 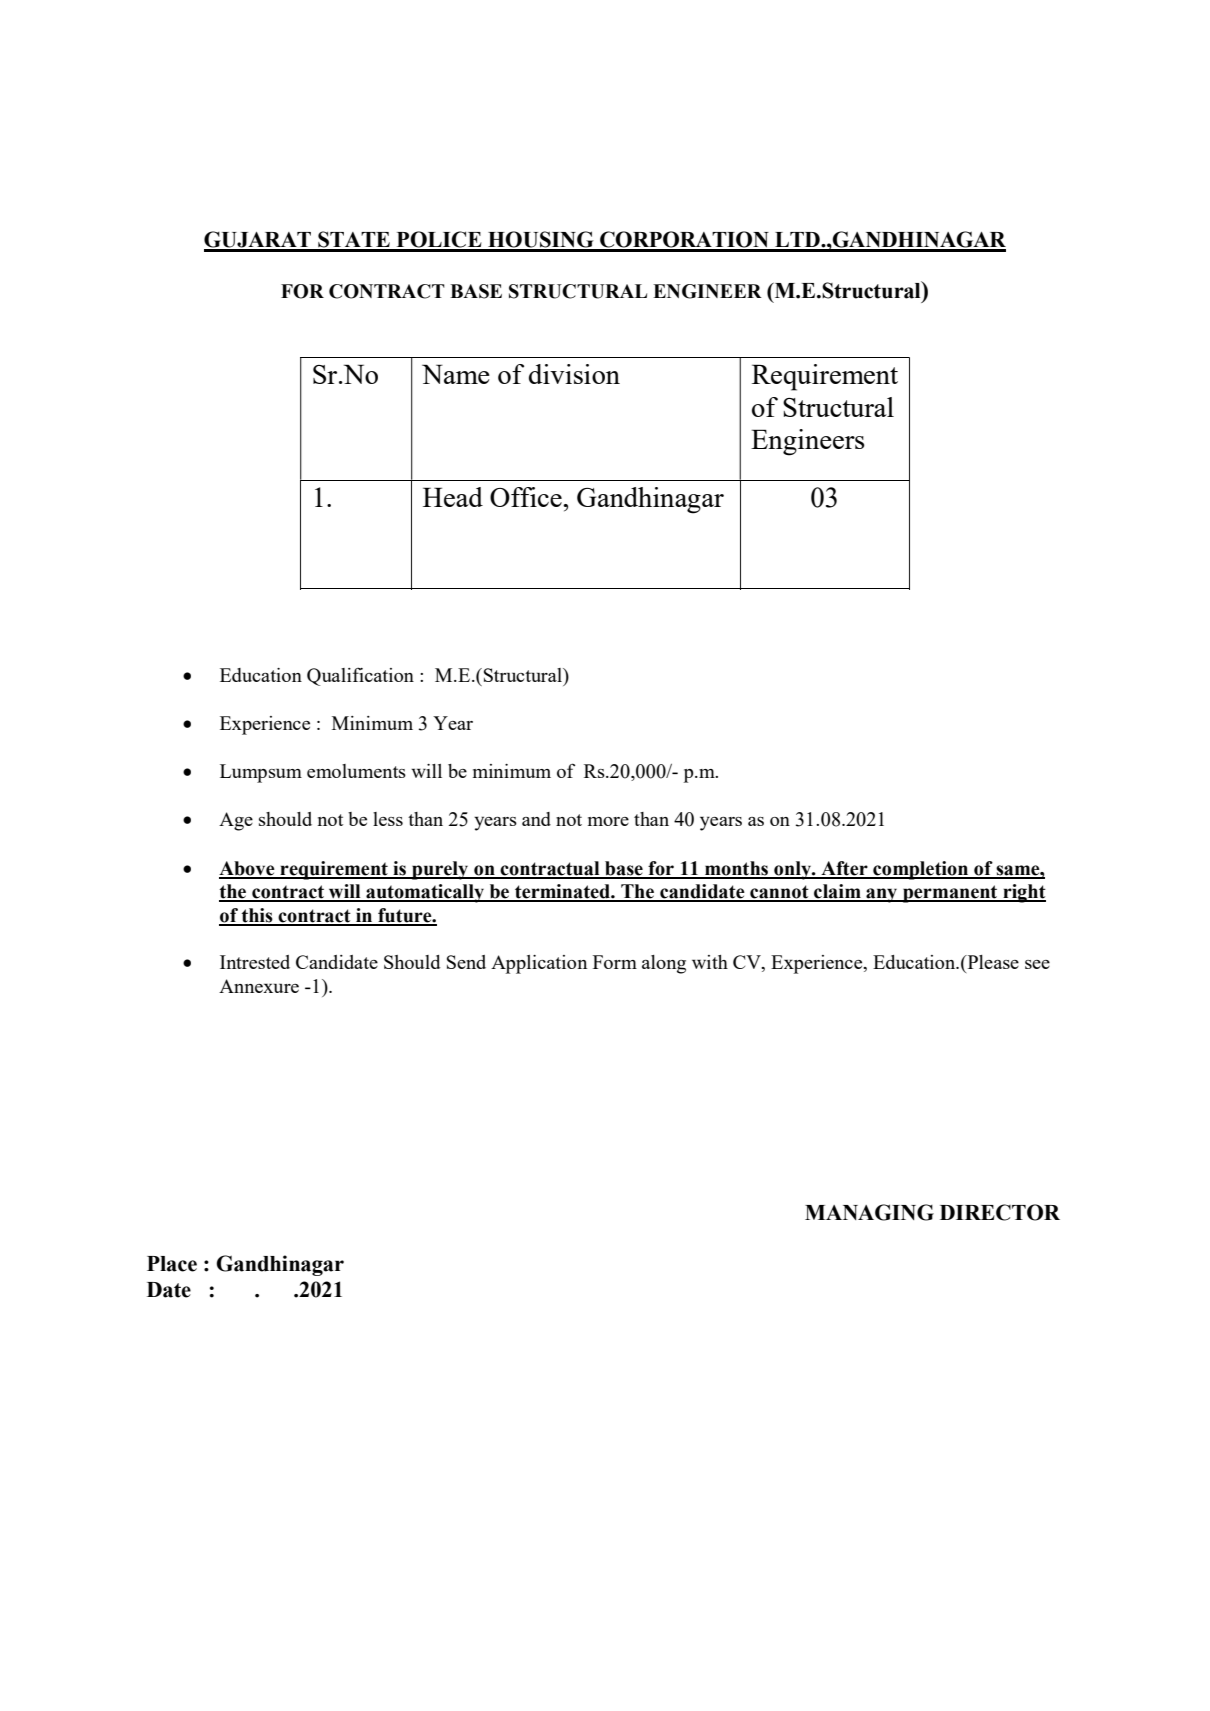 What do you see at coordinates (172, 1264) in the page?
I see `Place` at bounding box center [172, 1264].
